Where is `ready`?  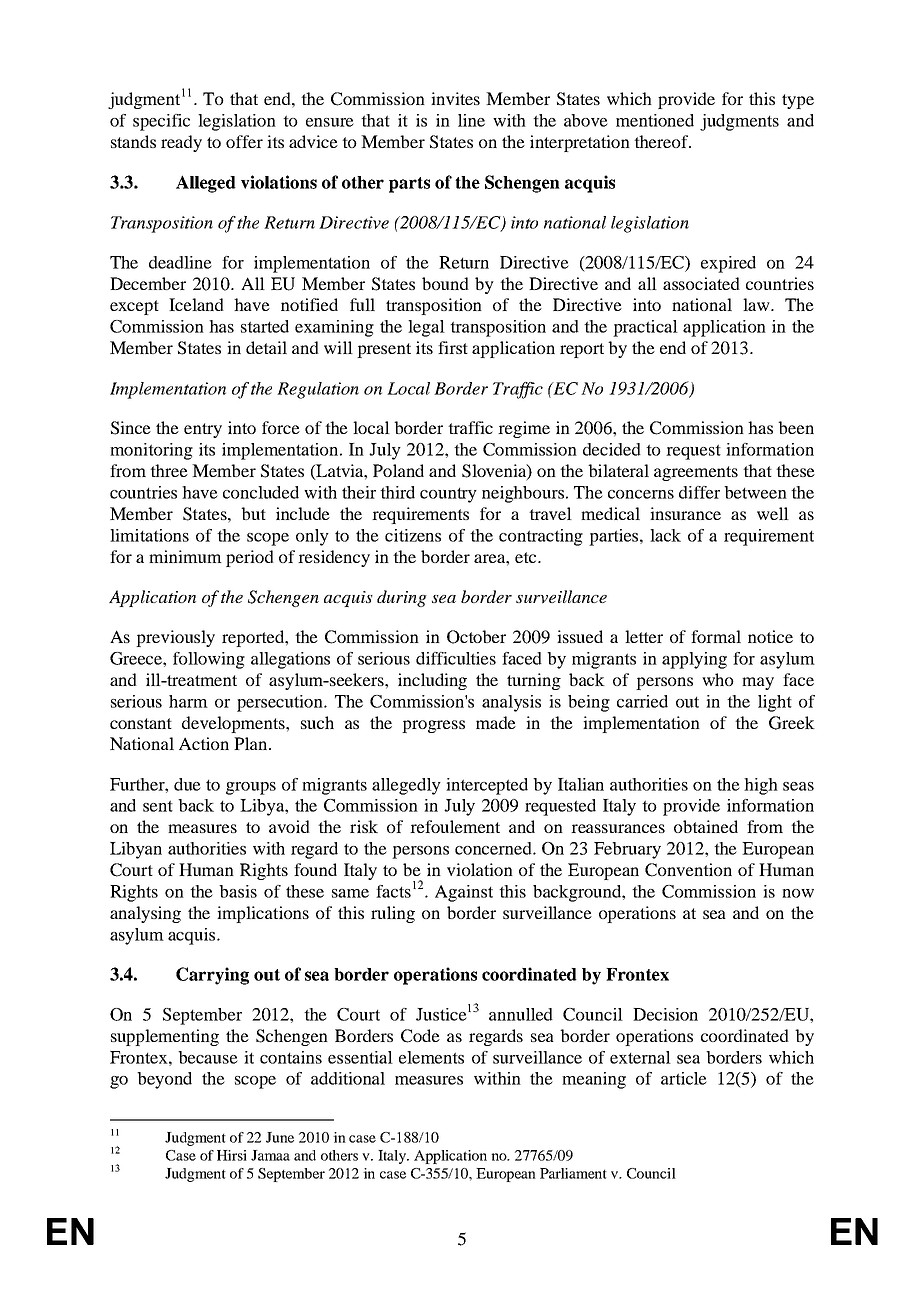
ready is located at coordinates (181, 143).
